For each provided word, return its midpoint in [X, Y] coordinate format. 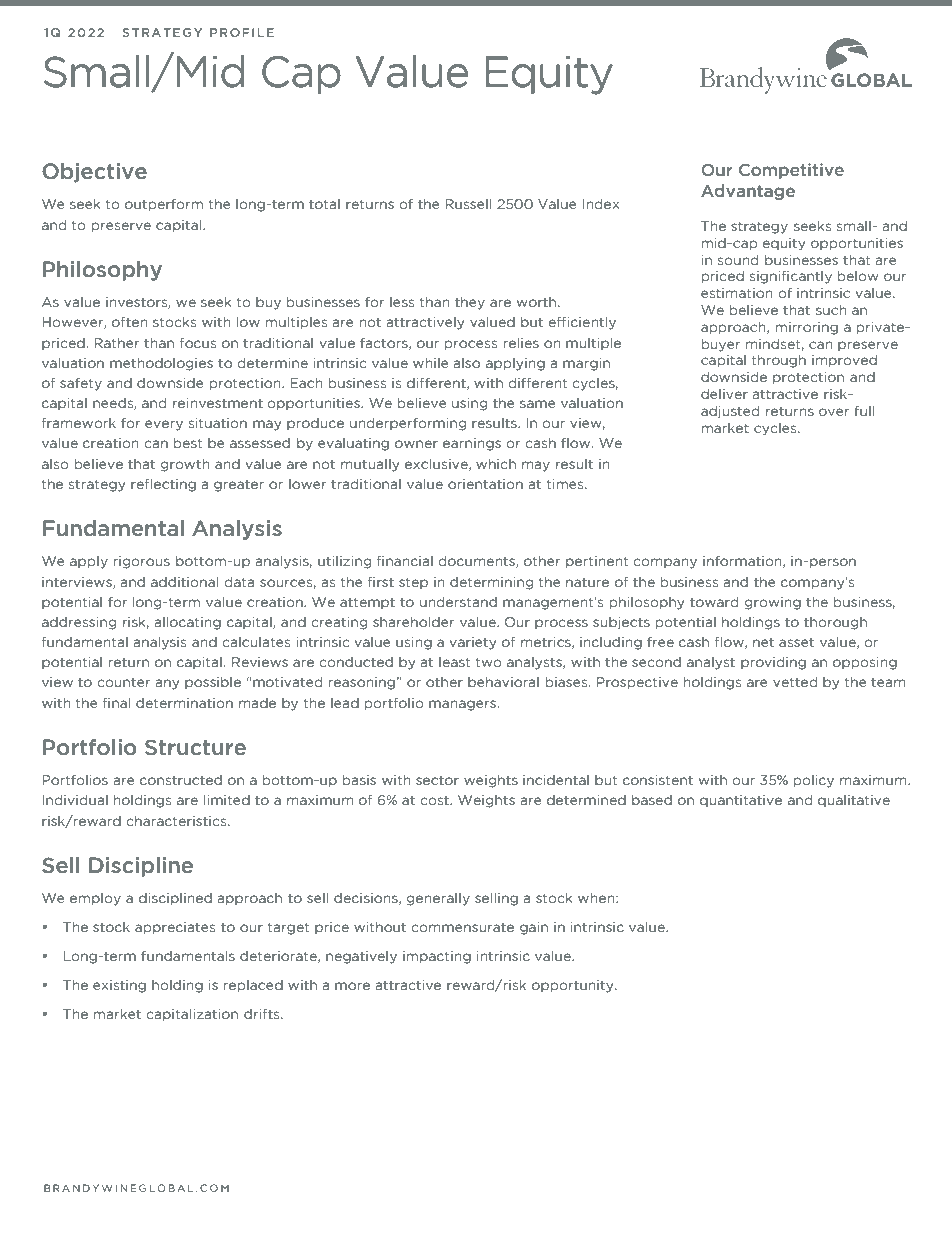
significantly [791, 277]
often [130, 321]
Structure [195, 747]
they [470, 303]
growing [772, 603]
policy [814, 781]
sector [437, 780]
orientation [485, 484]
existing [119, 986]
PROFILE [242, 32]
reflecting [163, 485]
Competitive [791, 171]
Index [600, 203]
